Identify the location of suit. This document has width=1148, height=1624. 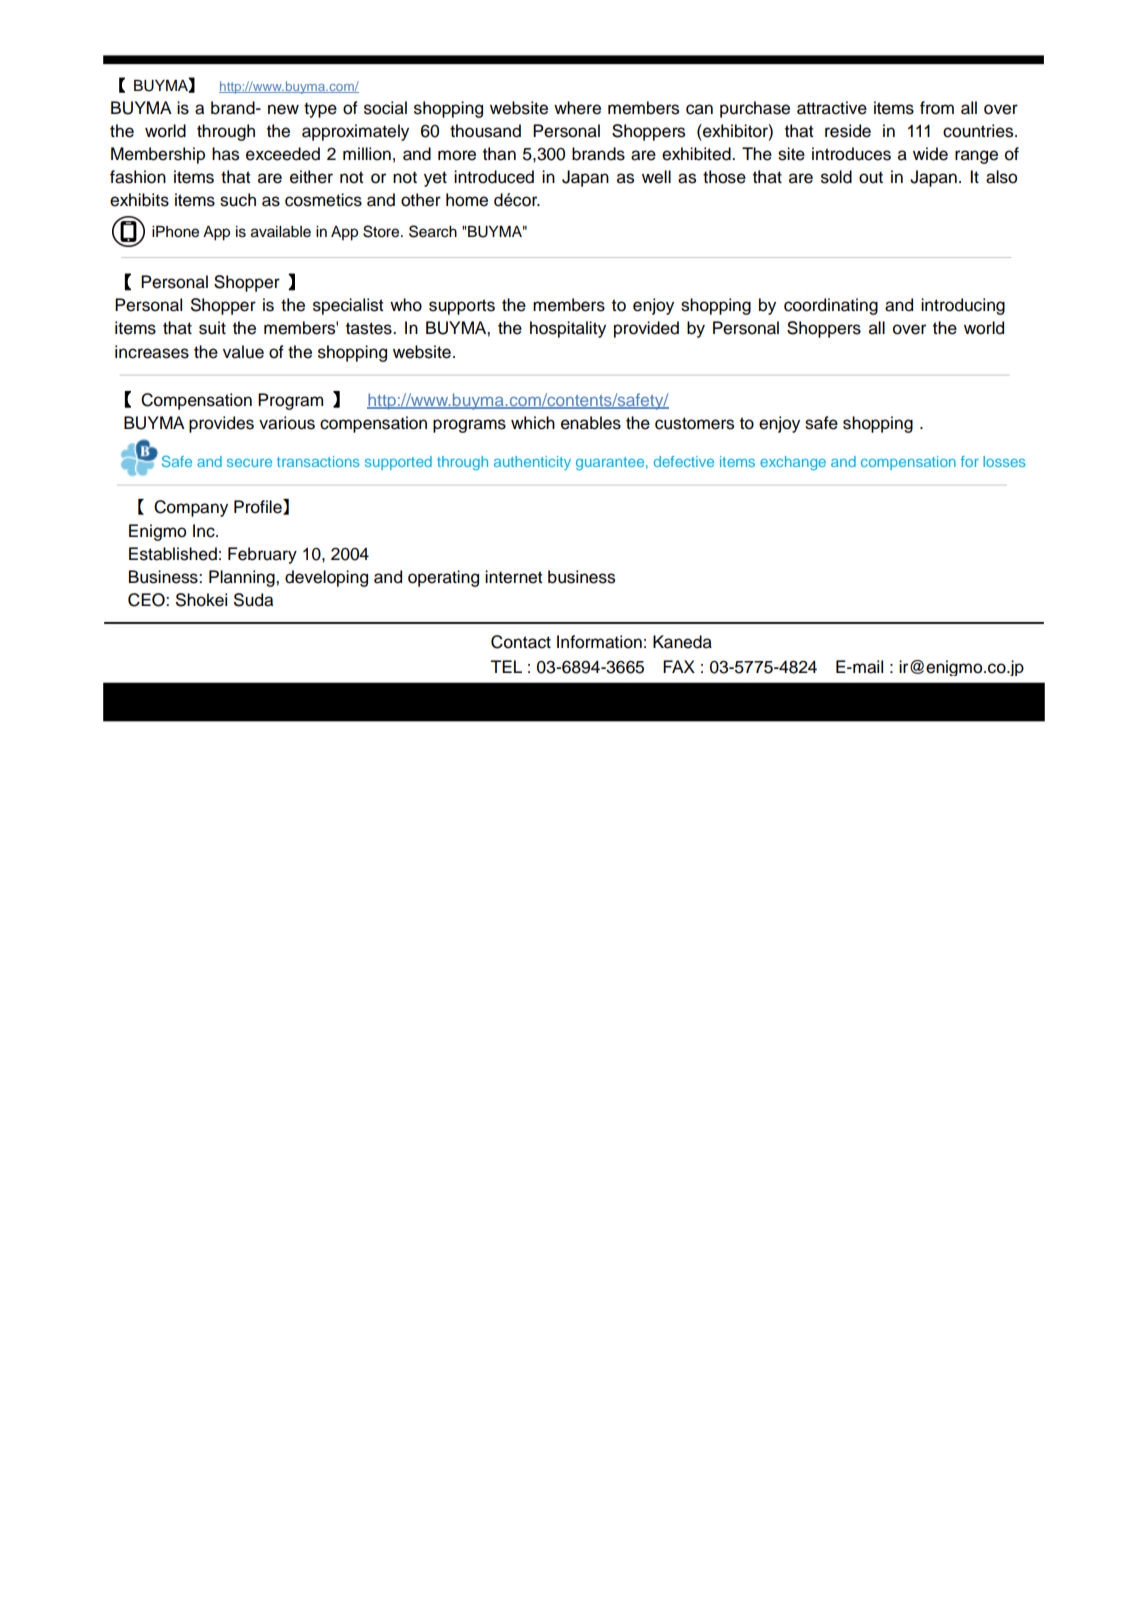
(212, 328).
